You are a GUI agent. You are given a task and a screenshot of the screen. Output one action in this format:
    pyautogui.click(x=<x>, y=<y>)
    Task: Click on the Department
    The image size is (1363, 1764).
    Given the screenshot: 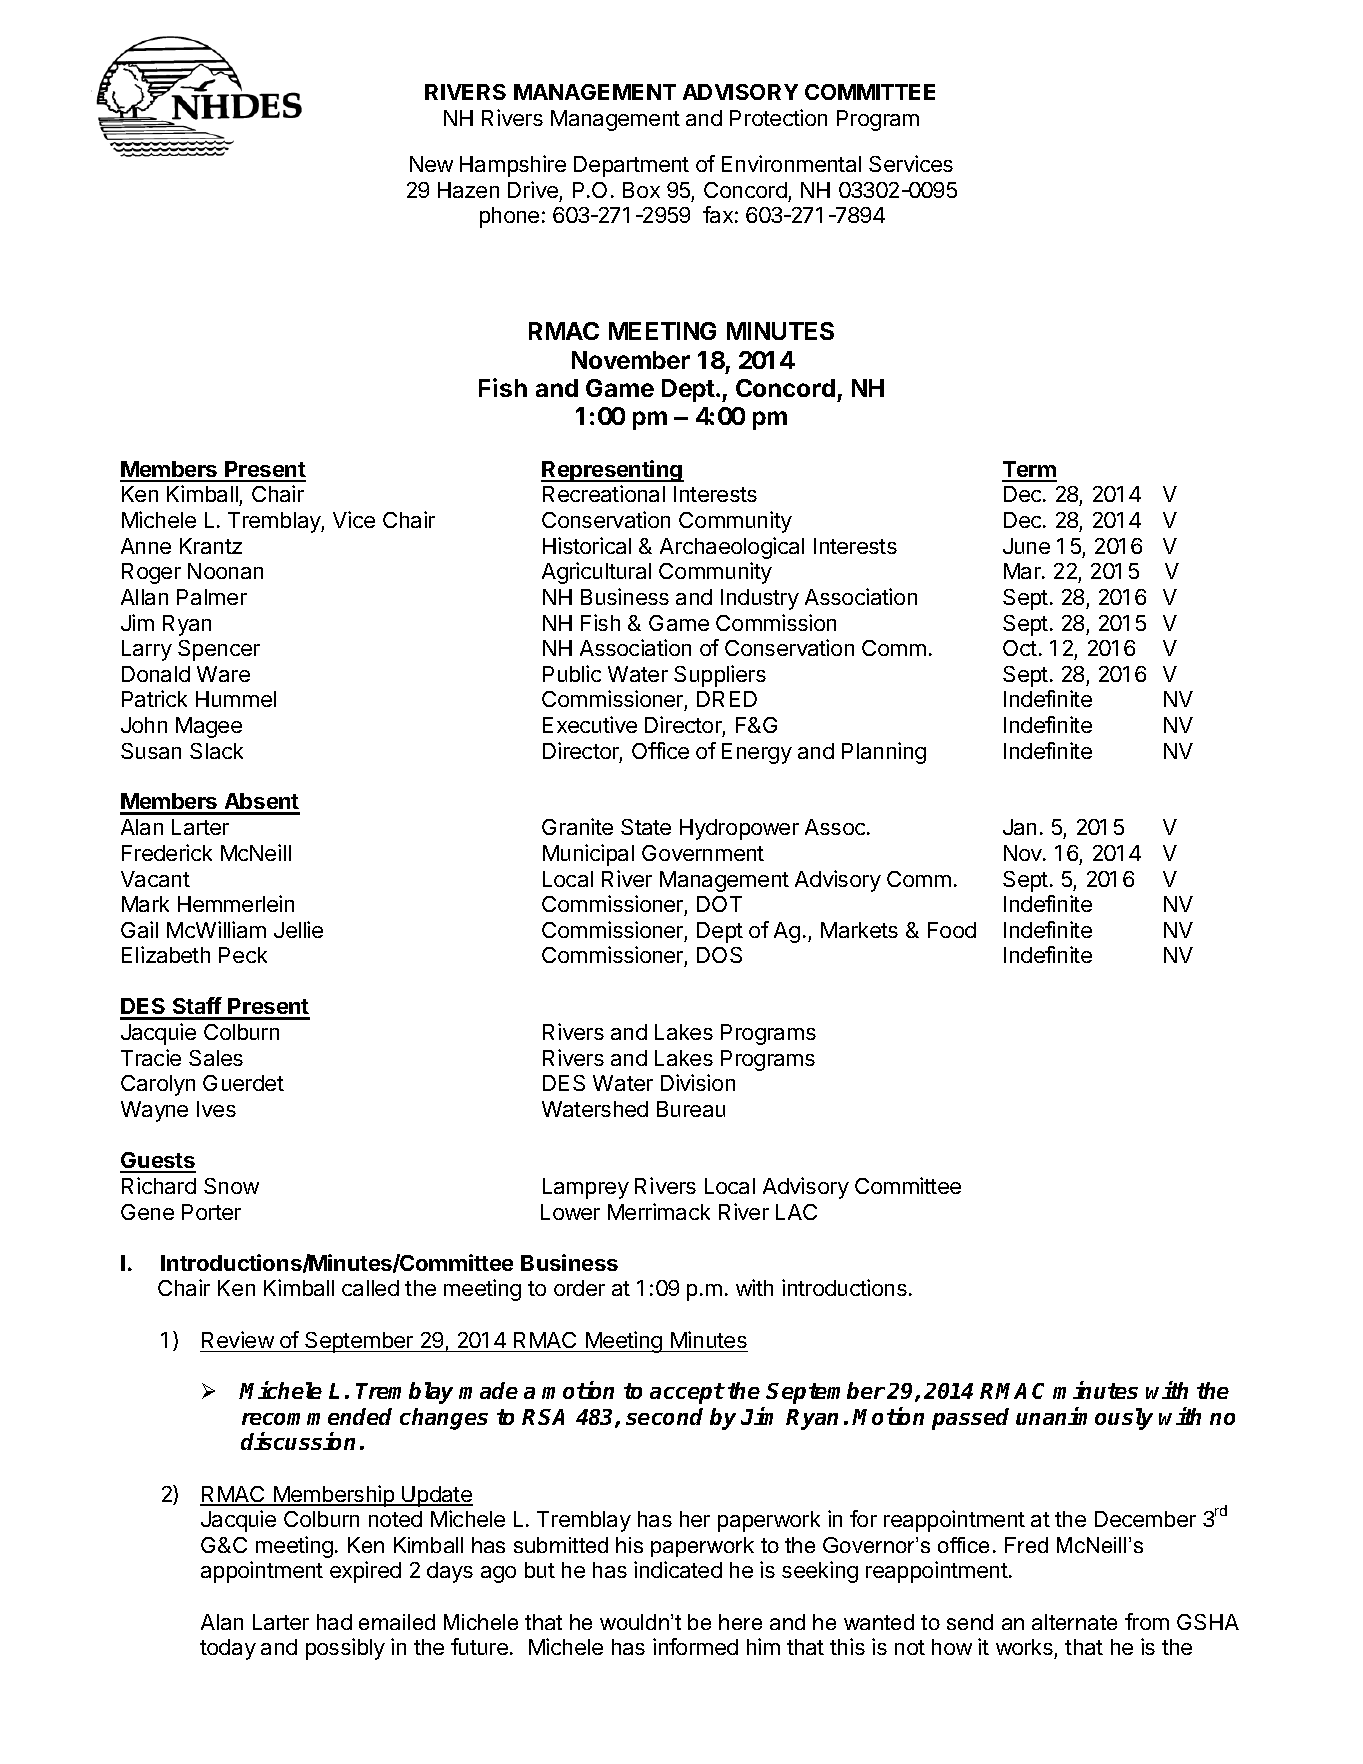 What is the action you would take?
    pyautogui.click(x=631, y=166)
